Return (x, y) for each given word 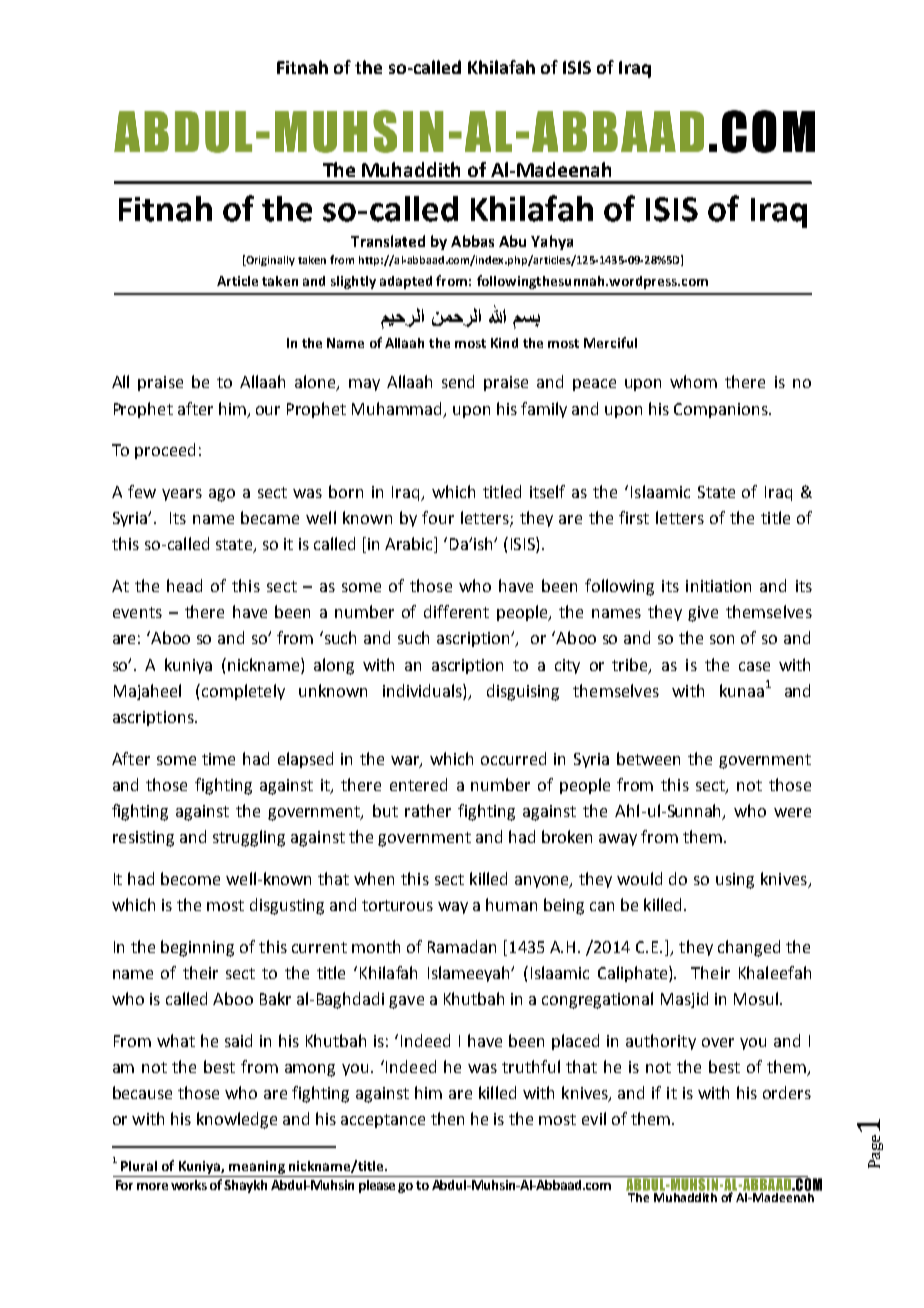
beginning (197, 948)
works (189, 1185)
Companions (722, 410)
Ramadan (462, 946)
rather (428, 810)
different (456, 611)
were (792, 812)
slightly (353, 282)
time (218, 759)
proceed (165, 451)
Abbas (472, 241)
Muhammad (398, 409)
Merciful (610, 342)
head (184, 585)
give (703, 614)
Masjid (684, 1000)
